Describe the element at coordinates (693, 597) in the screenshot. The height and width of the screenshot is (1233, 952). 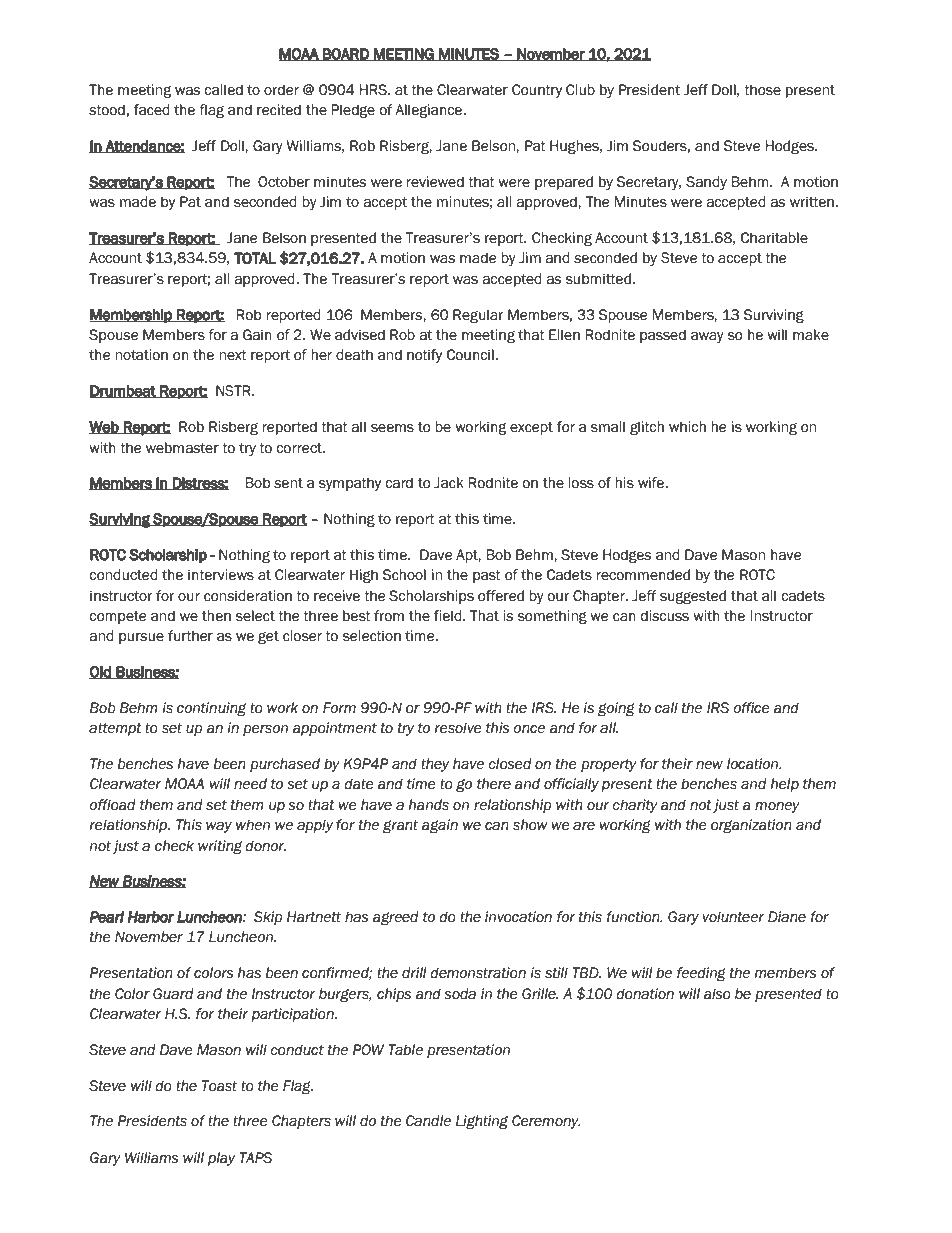
I see `suggested` at that location.
